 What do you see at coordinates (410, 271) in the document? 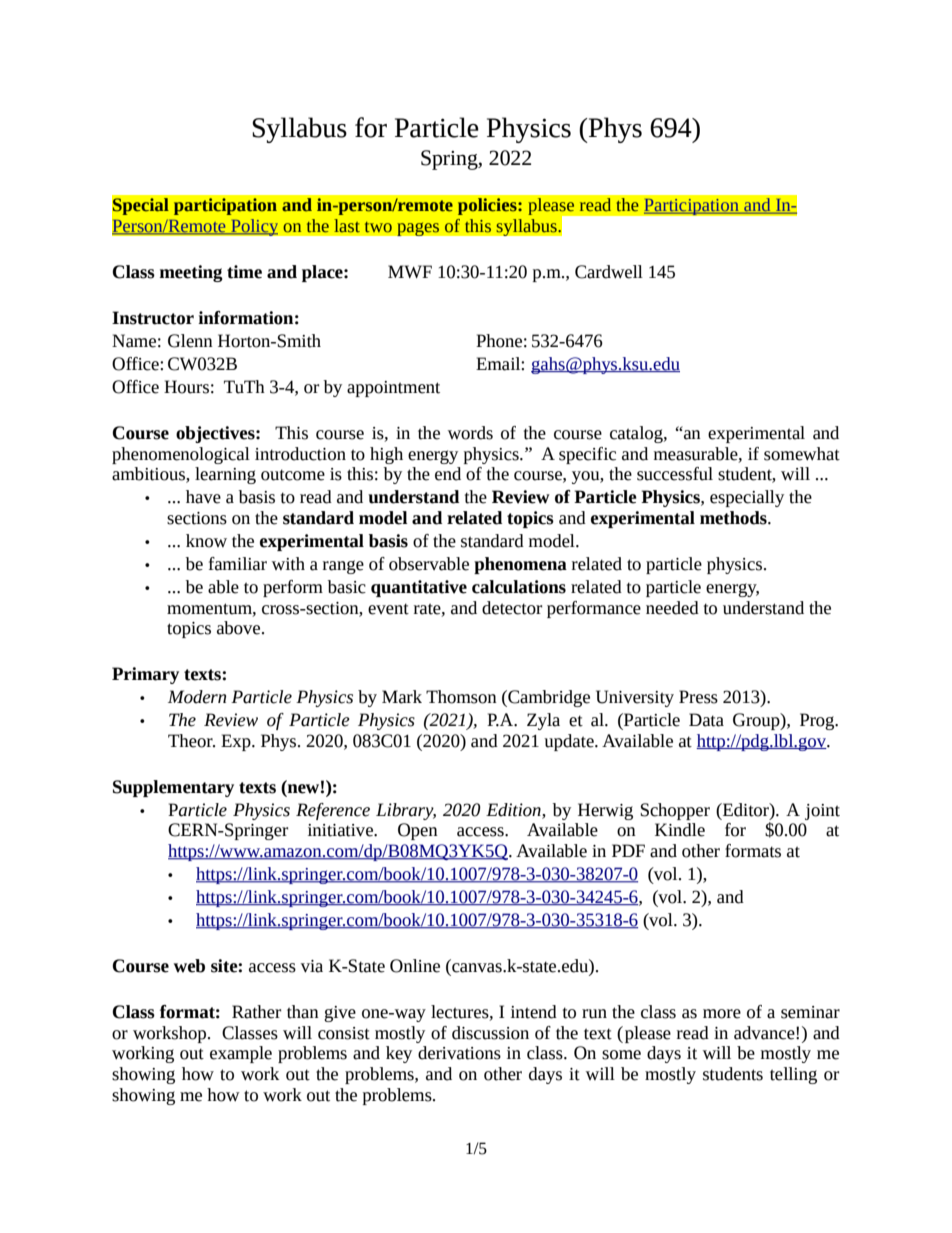
I see `MWF` at bounding box center [410, 271].
